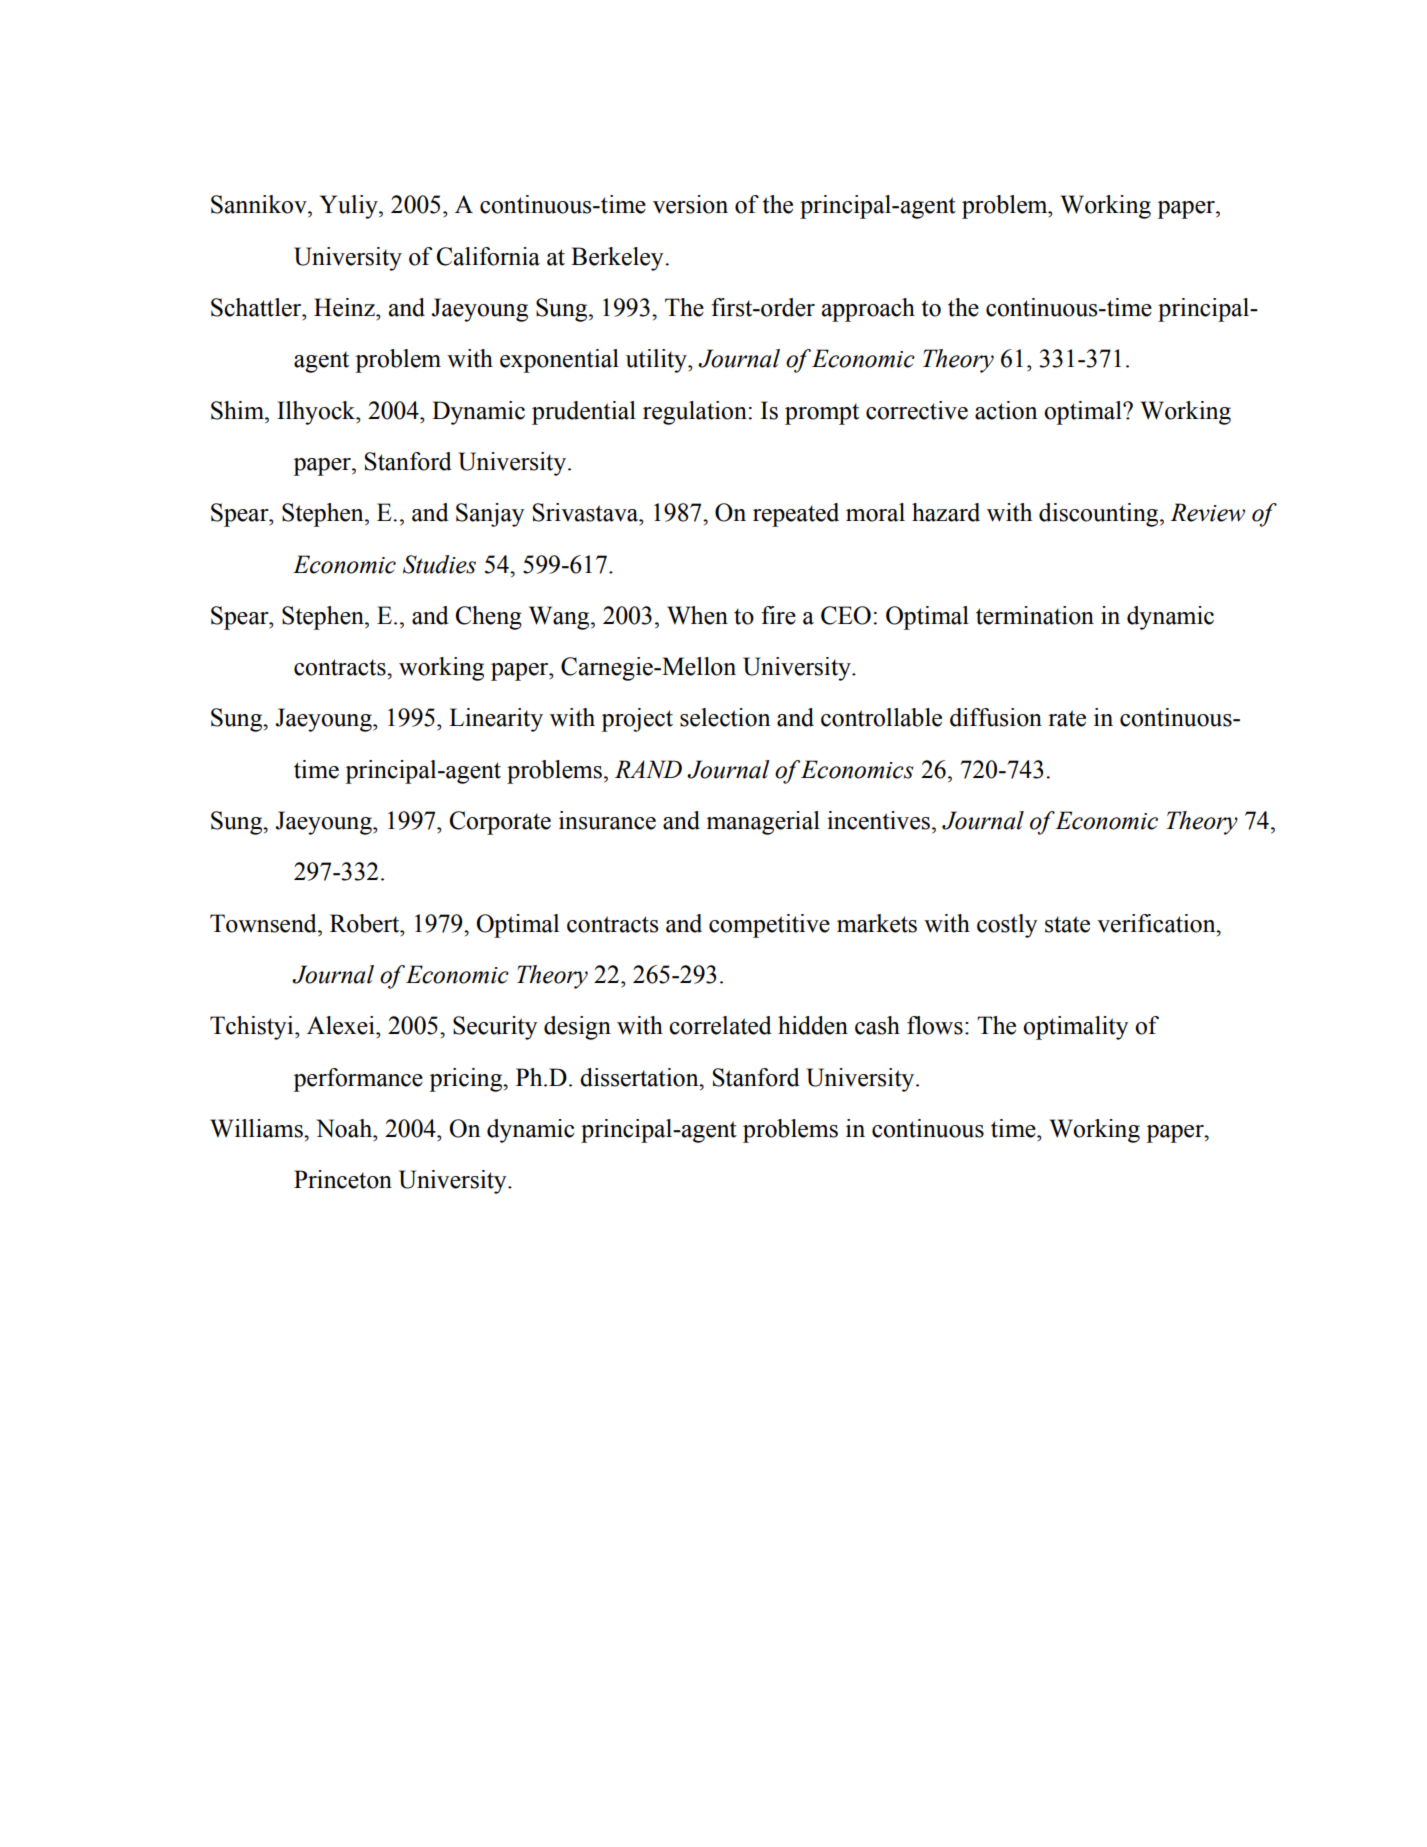 The width and height of the screenshot is (1427, 1847). What do you see at coordinates (695, 413) in the screenshot?
I see `regulation` at bounding box center [695, 413].
